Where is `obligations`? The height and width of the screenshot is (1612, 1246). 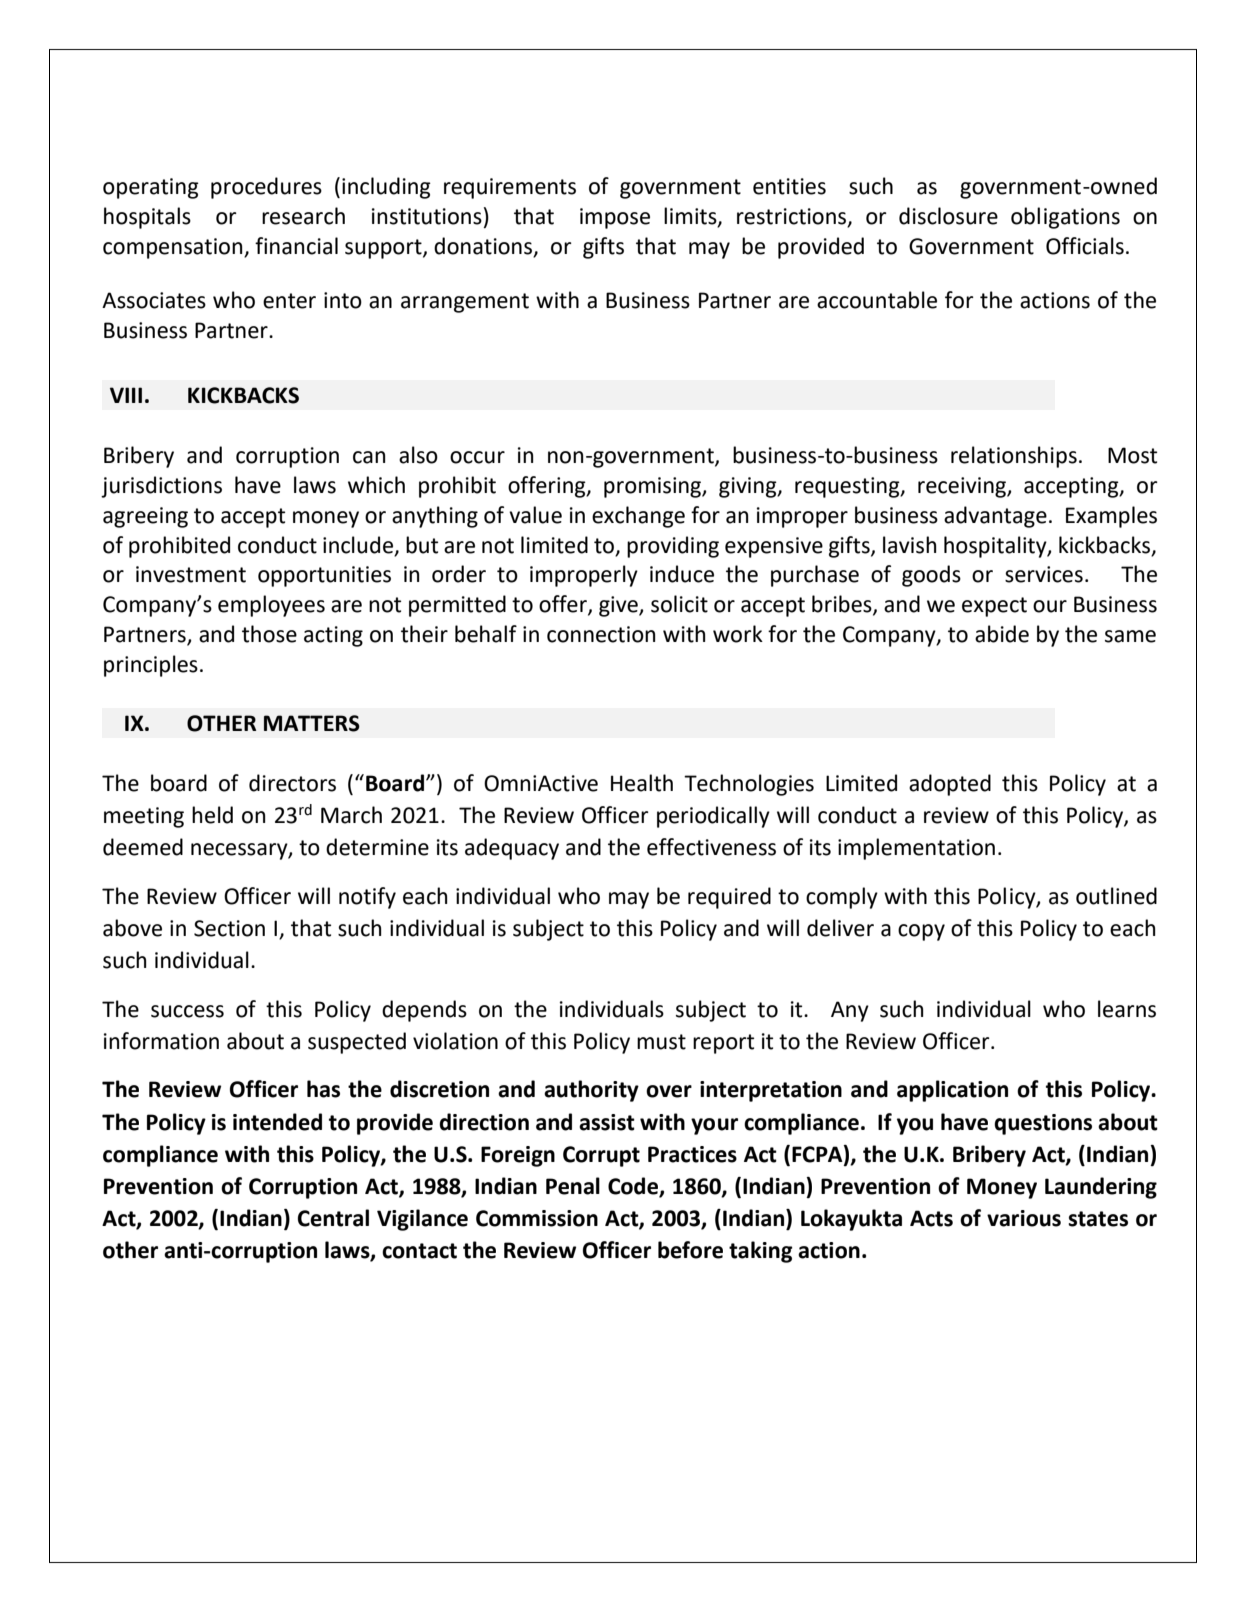 obligations is located at coordinates (1065, 218).
